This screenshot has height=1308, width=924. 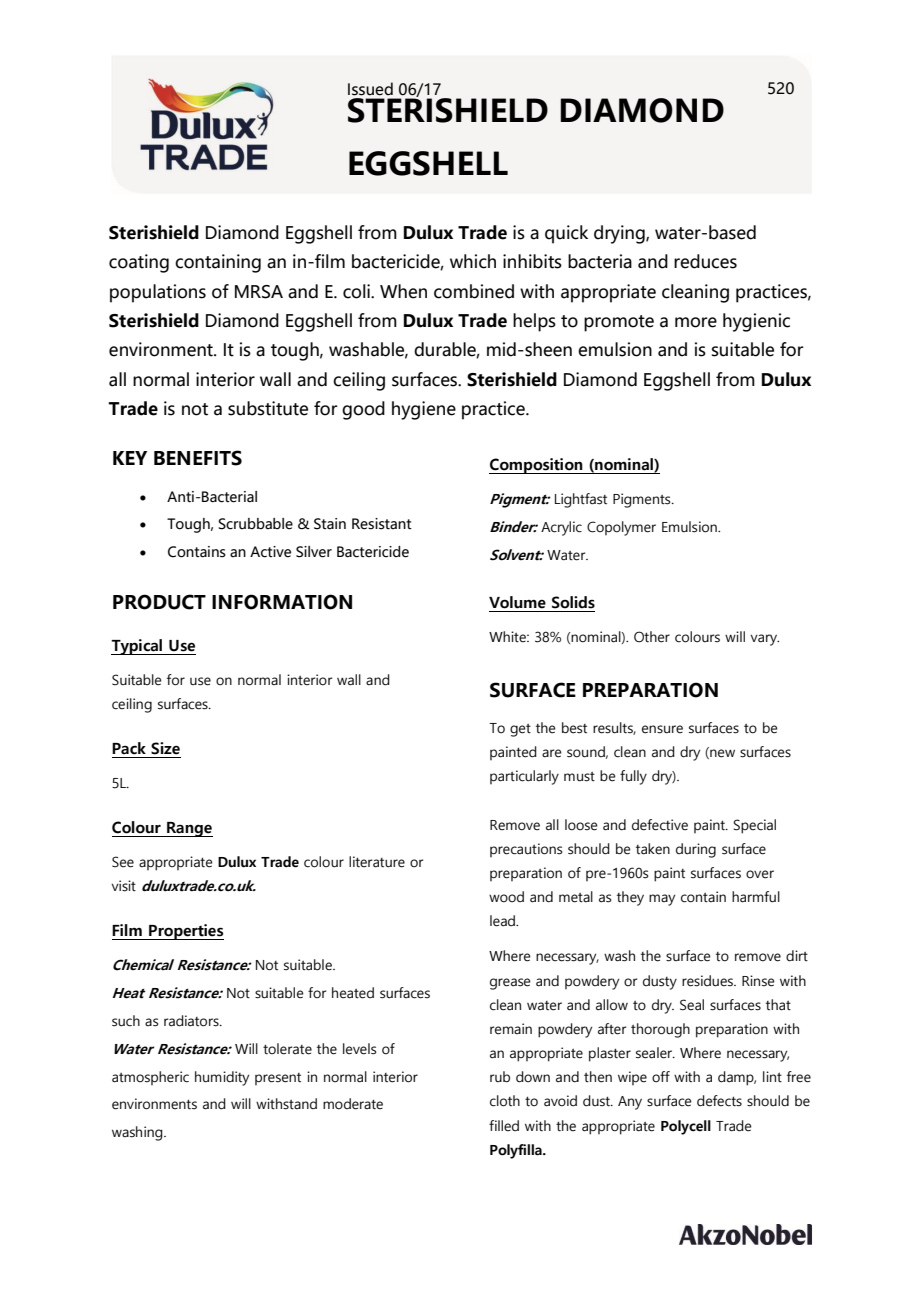 What do you see at coordinates (754, 826) in the screenshot?
I see `Special` at bounding box center [754, 826].
